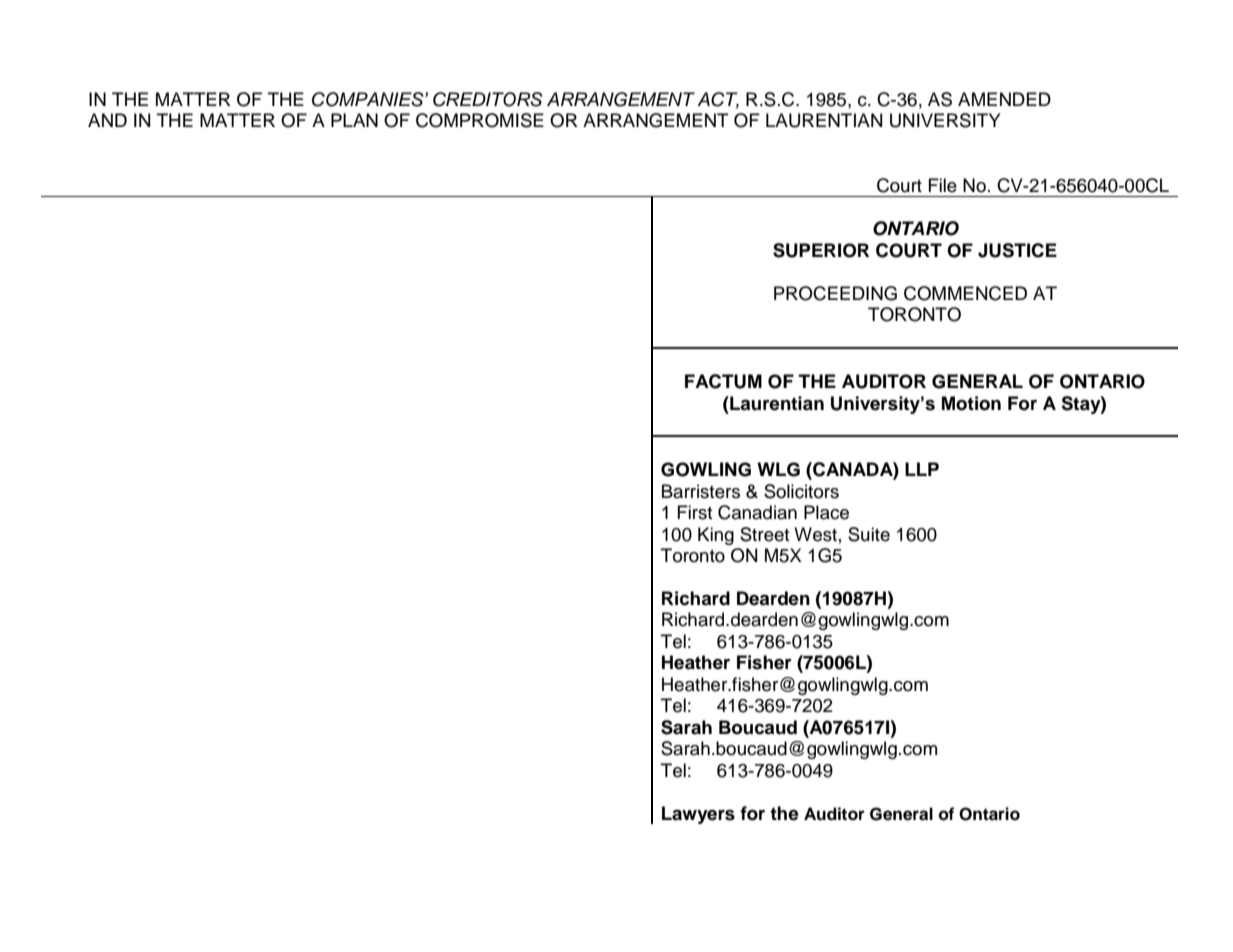  I want to click on First, so click(695, 512).
